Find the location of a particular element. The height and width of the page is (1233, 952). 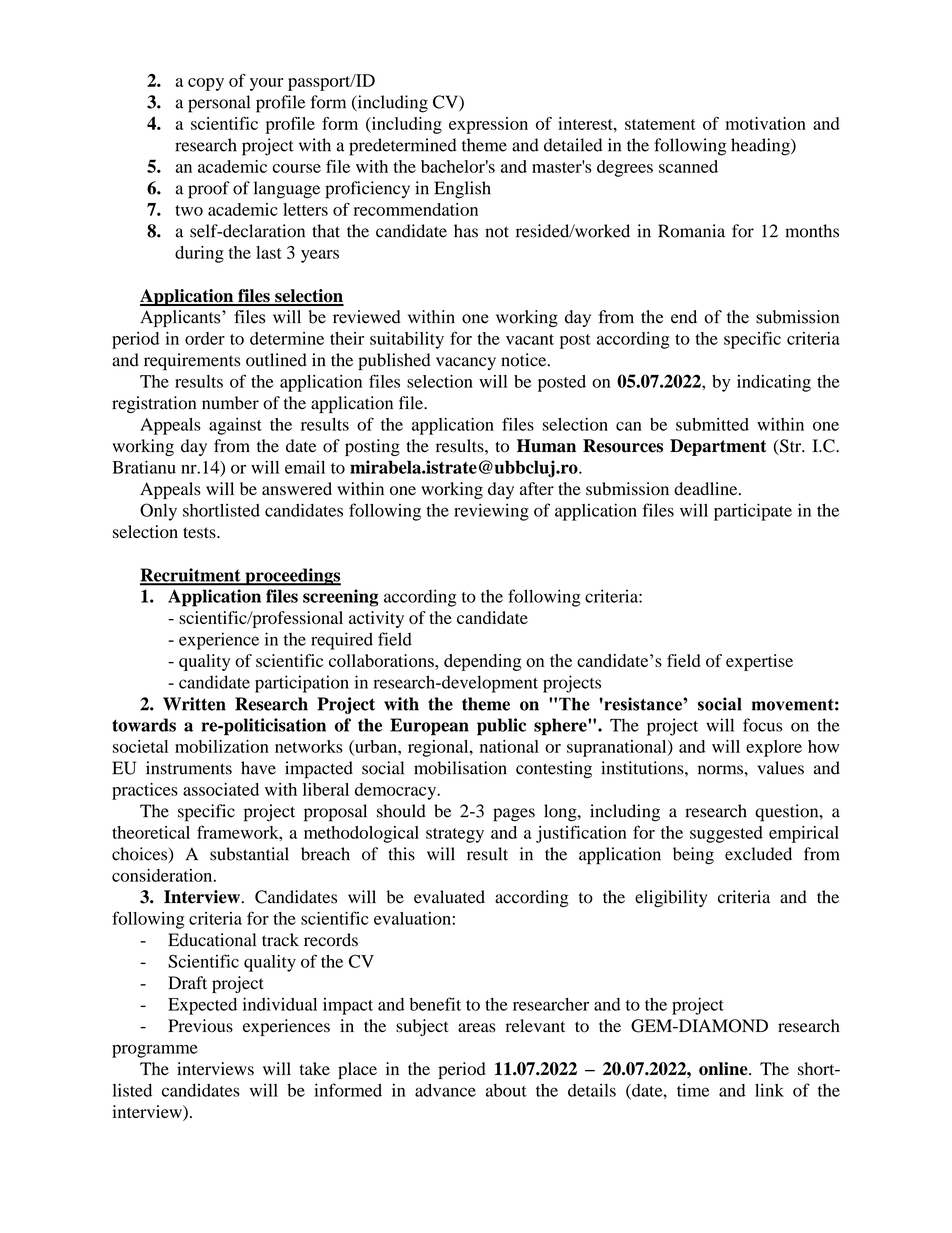

participate is located at coordinates (753, 512).
